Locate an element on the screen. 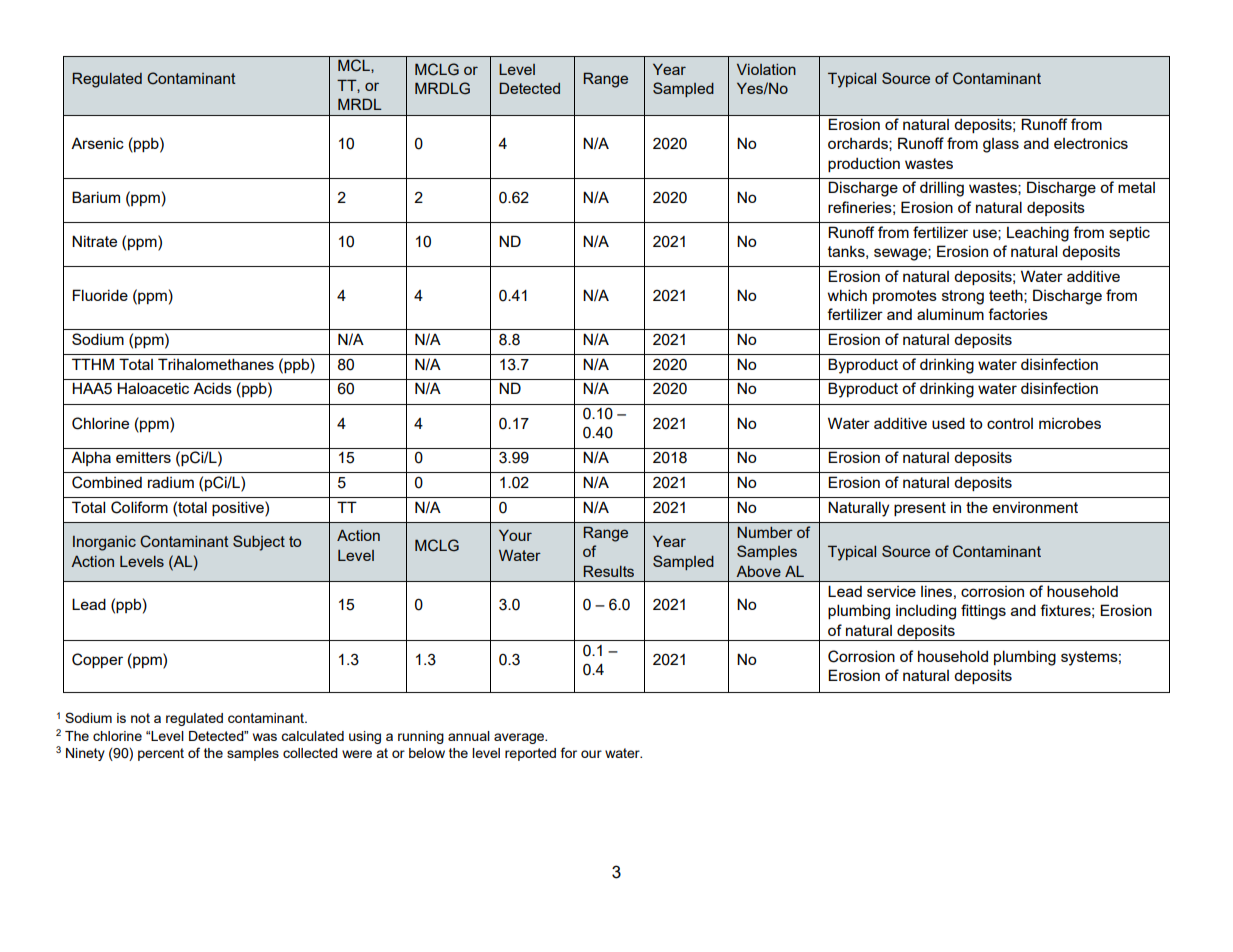  Violation is located at coordinates (766, 69).
